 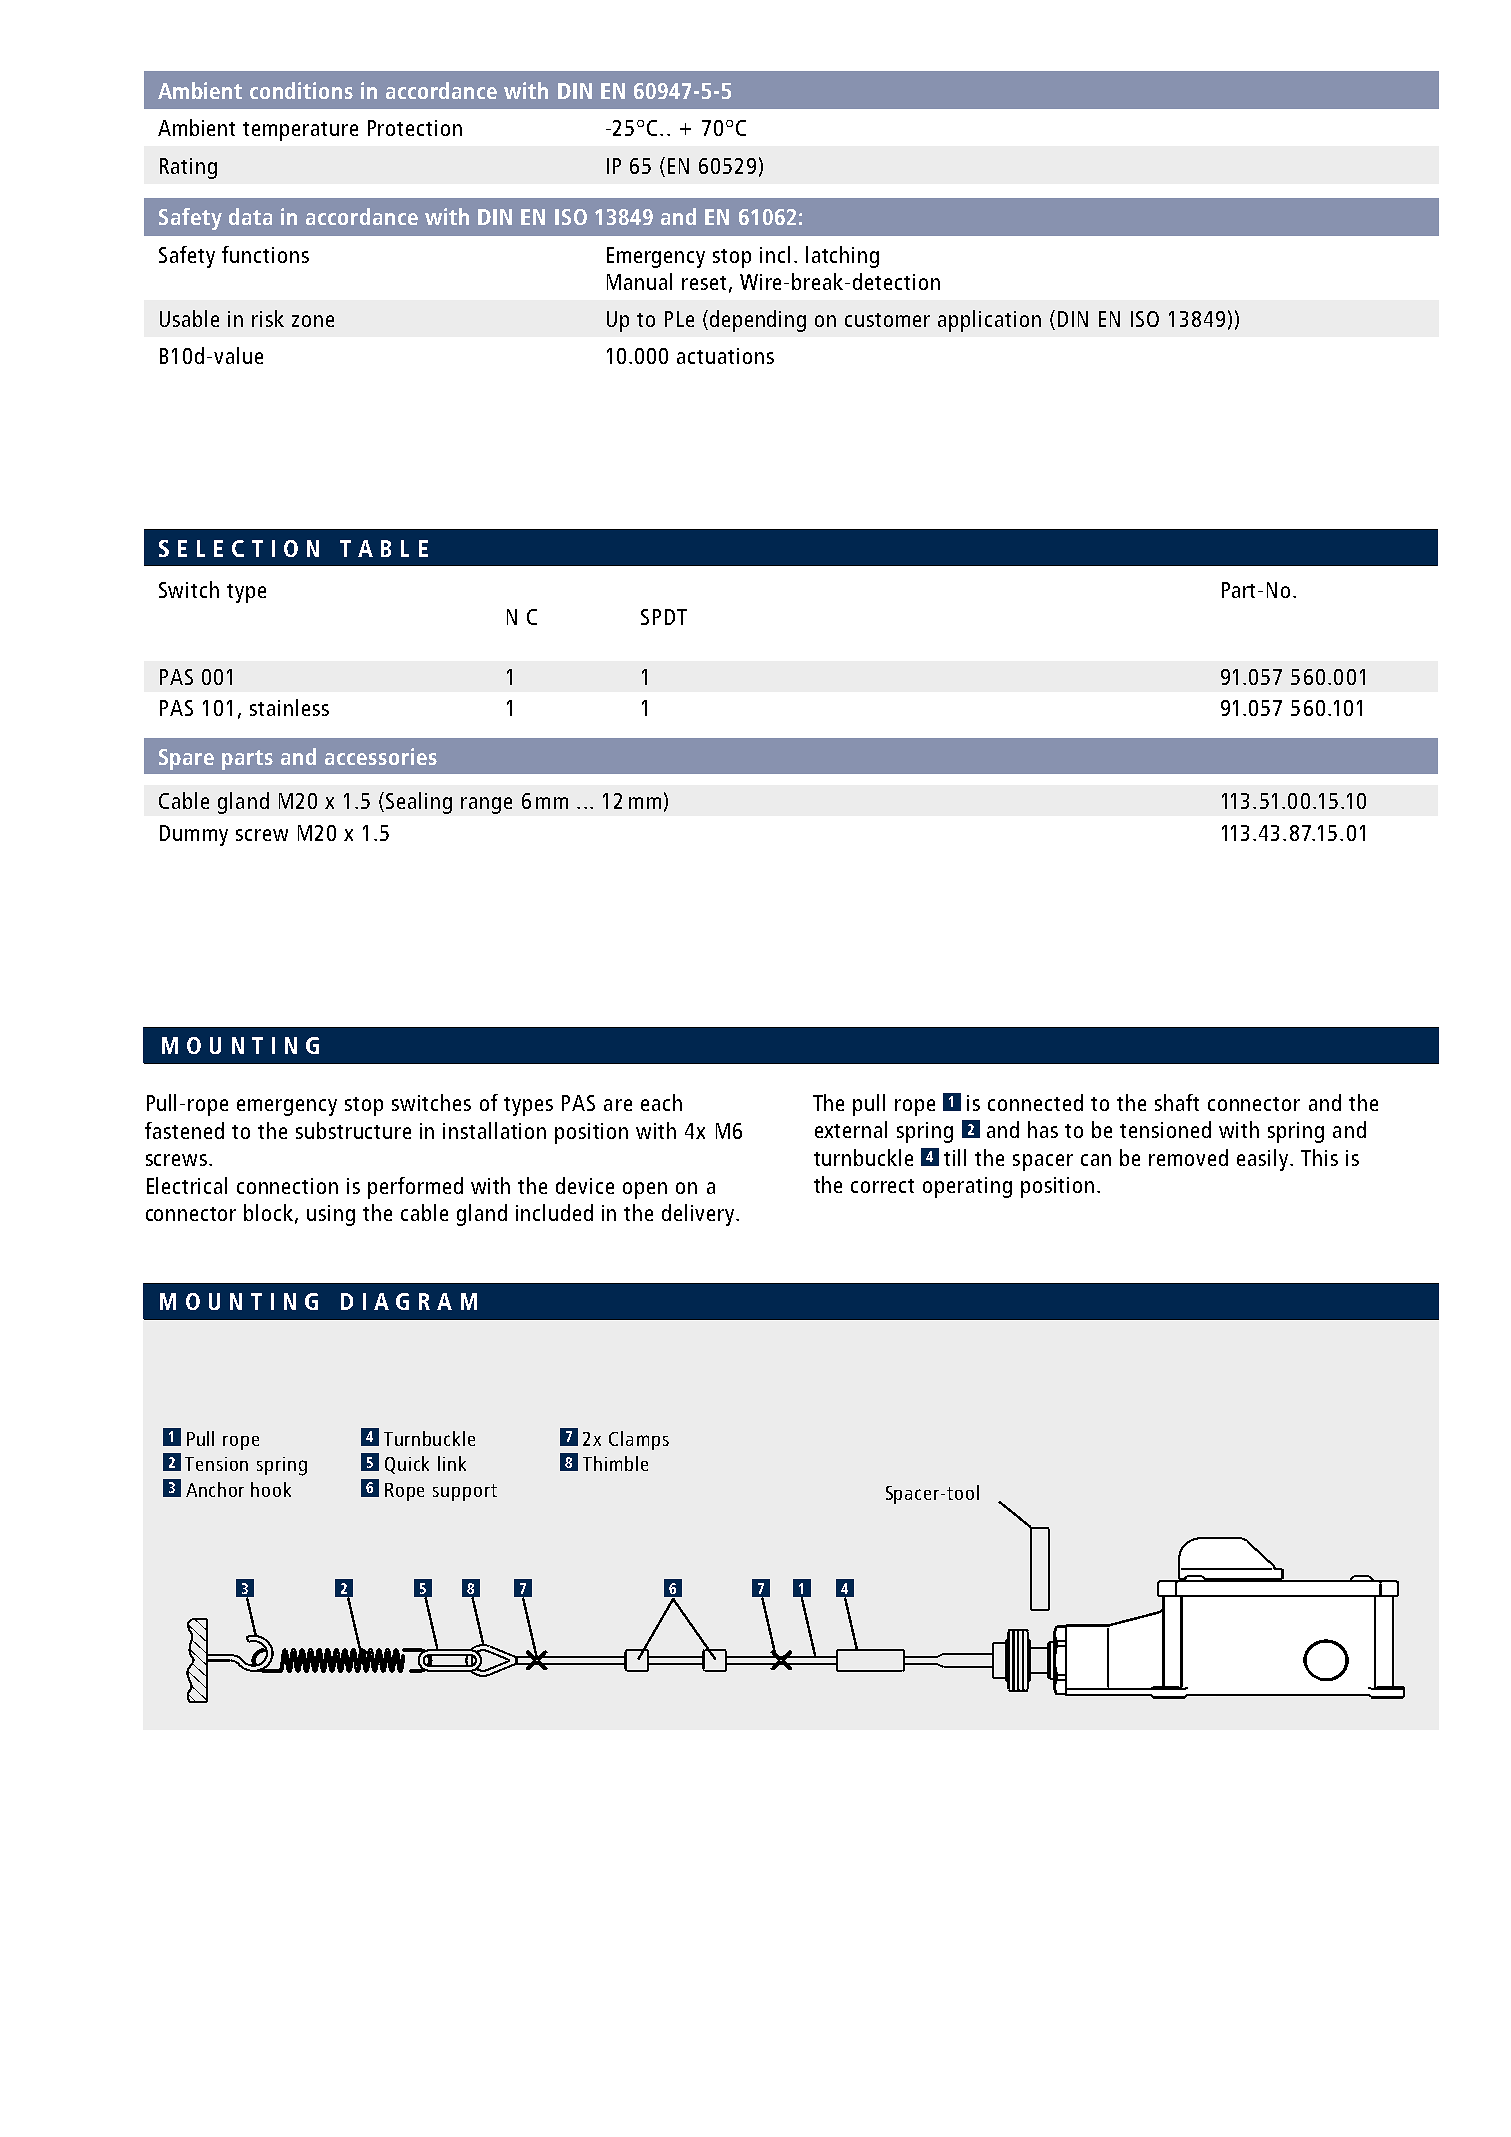 I want to click on SPDT, so click(x=664, y=617).
